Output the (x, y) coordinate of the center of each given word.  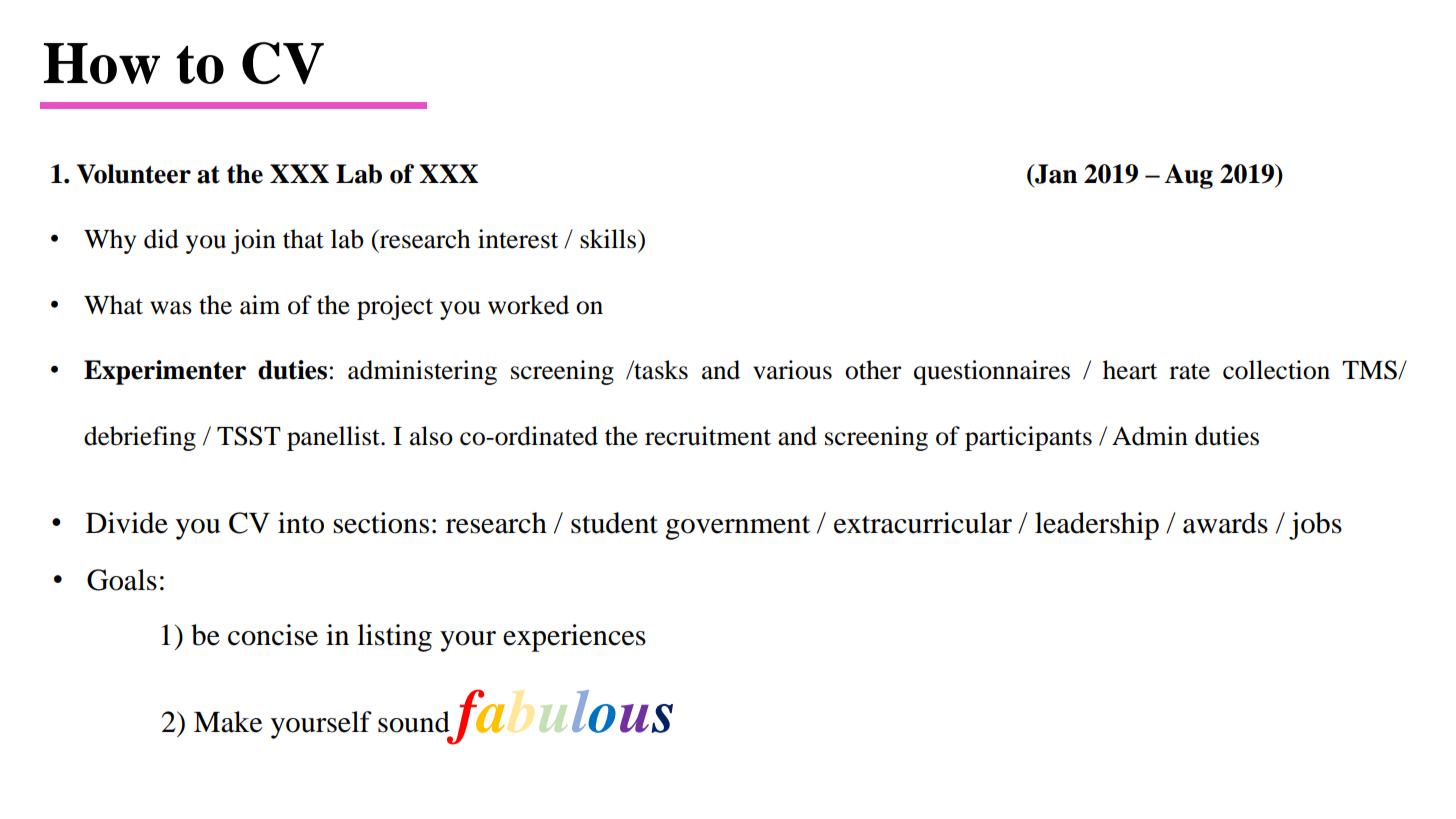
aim (260, 305)
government (737, 528)
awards (1225, 523)
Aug (1188, 176)
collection (1276, 370)
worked (528, 305)
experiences (574, 638)
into (301, 523)
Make (228, 722)
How (102, 63)
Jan (1055, 174)
